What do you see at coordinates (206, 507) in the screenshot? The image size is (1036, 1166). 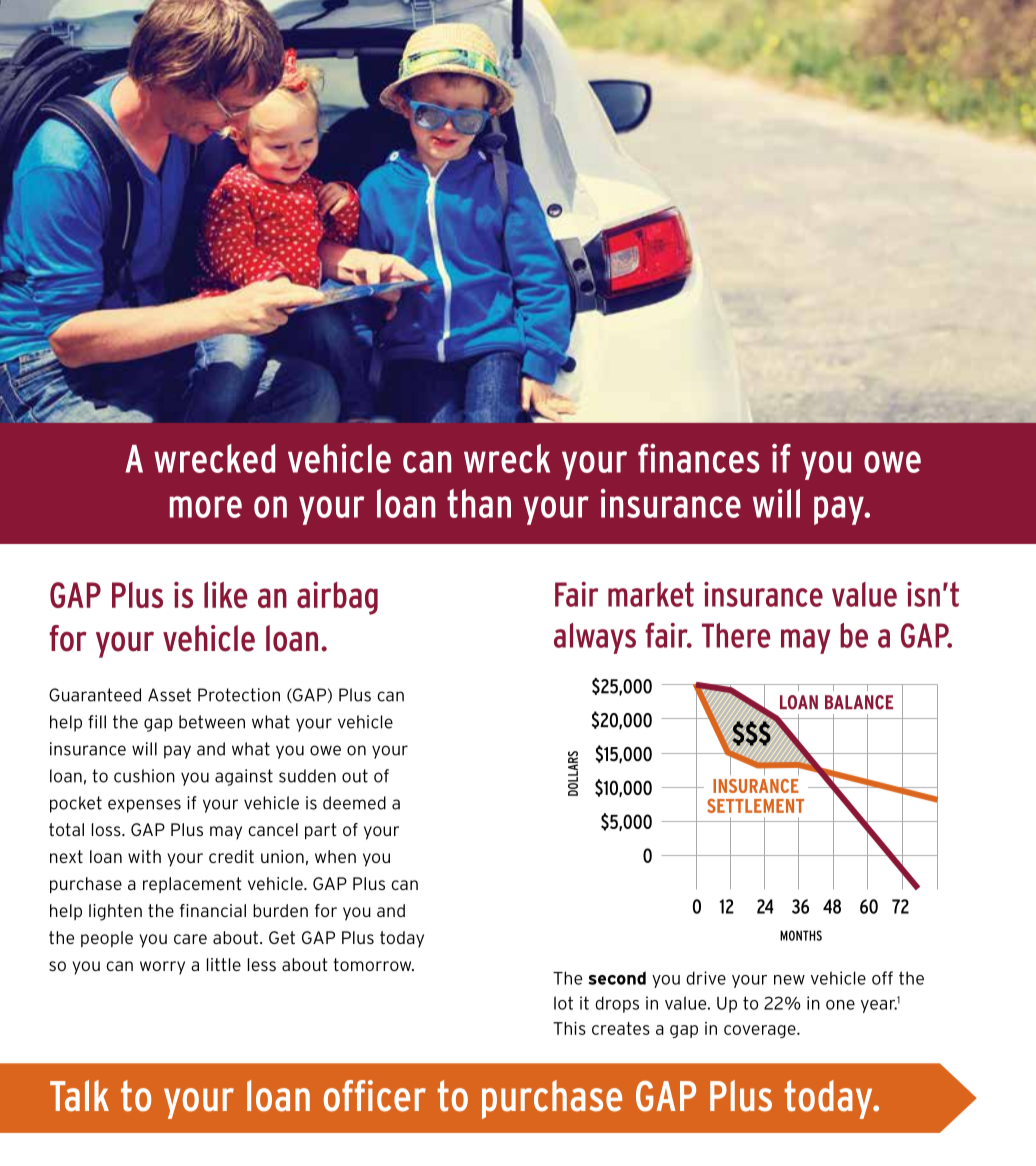 I see `more` at bounding box center [206, 507].
